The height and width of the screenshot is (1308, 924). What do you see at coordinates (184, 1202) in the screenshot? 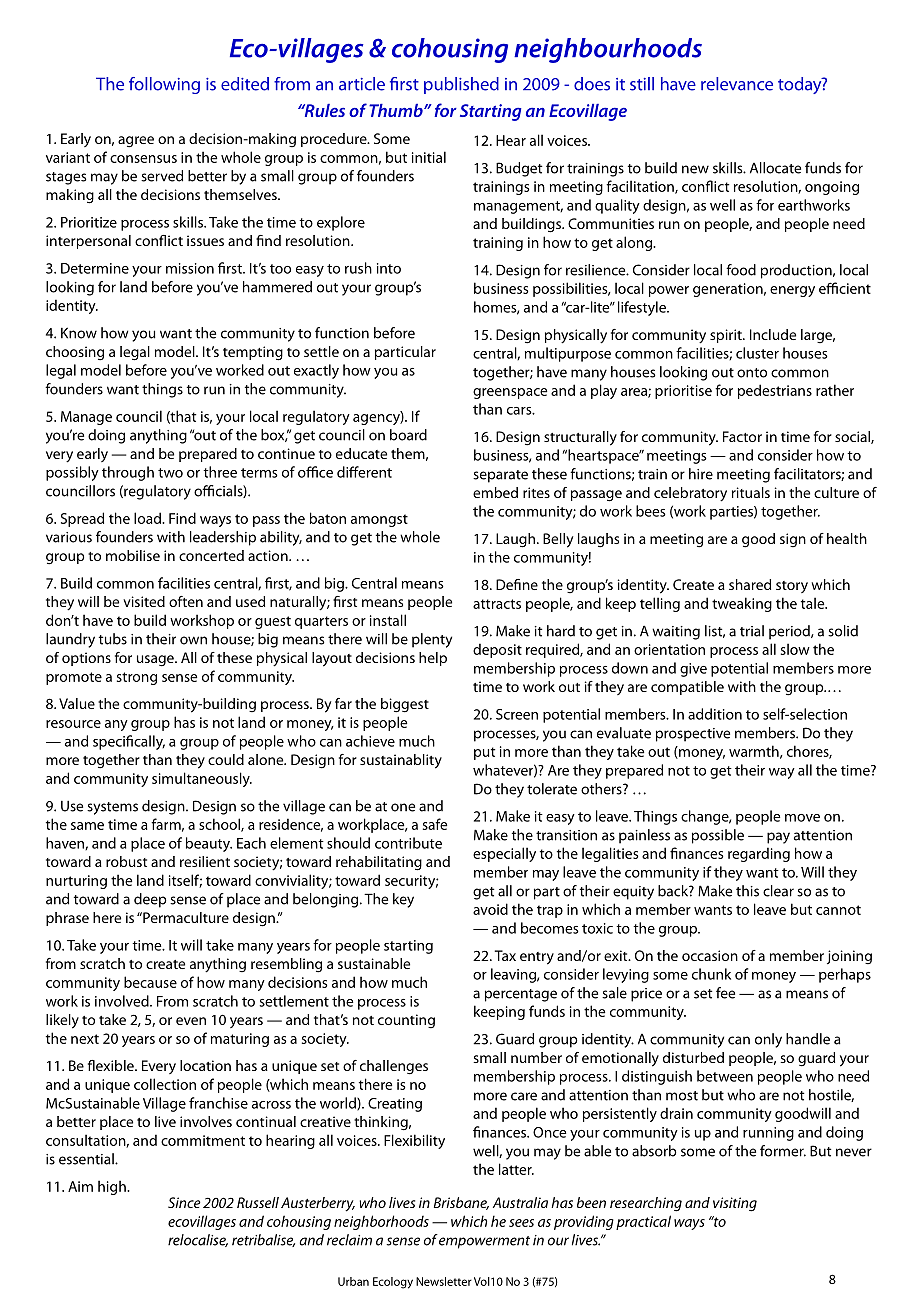
I see `Since` at bounding box center [184, 1202].
